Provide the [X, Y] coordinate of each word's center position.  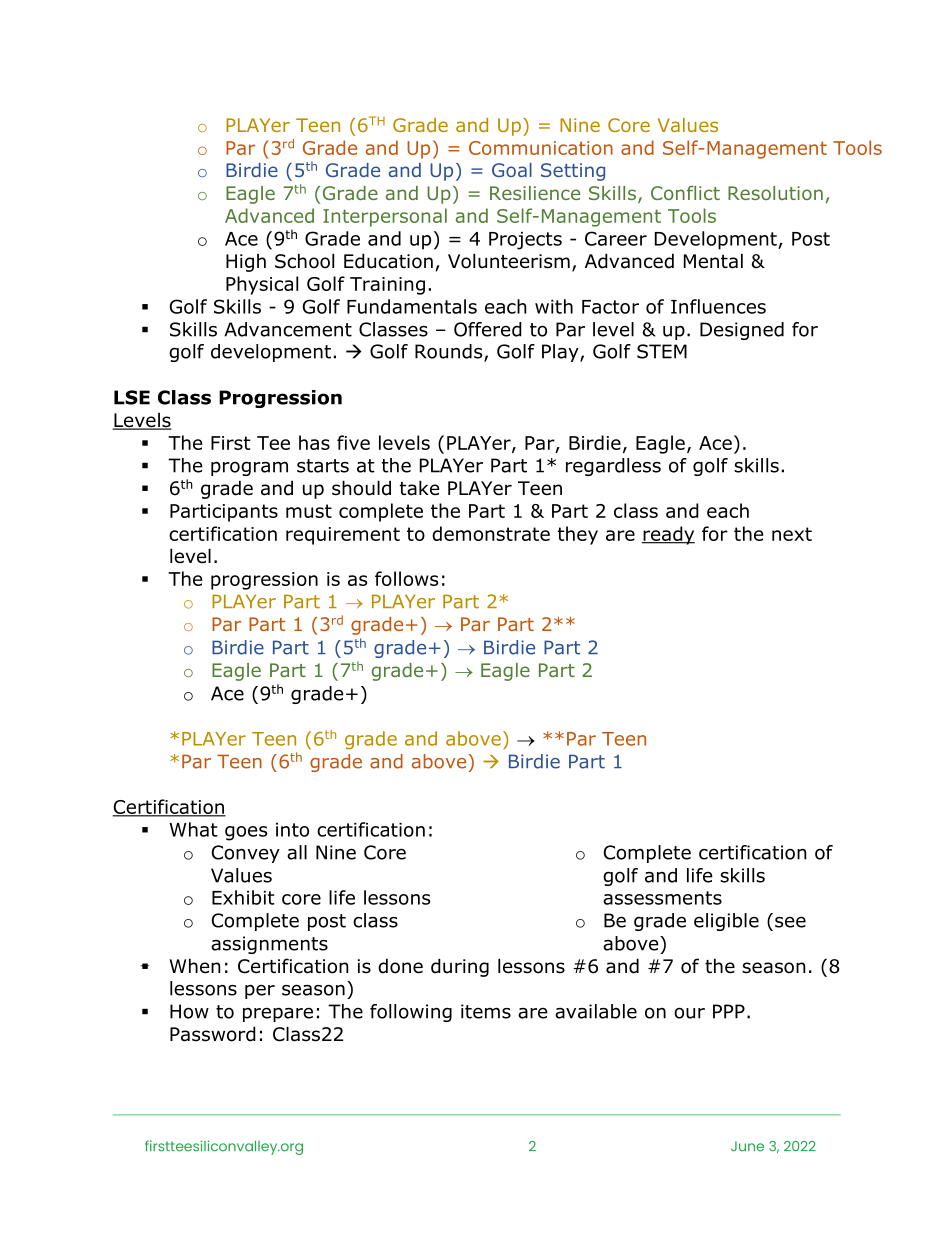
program [249, 468]
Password [213, 1034]
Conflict [685, 193]
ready [668, 535]
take [420, 488]
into [292, 830]
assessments [662, 898]
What [193, 829]
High [246, 263]
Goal [512, 170]
